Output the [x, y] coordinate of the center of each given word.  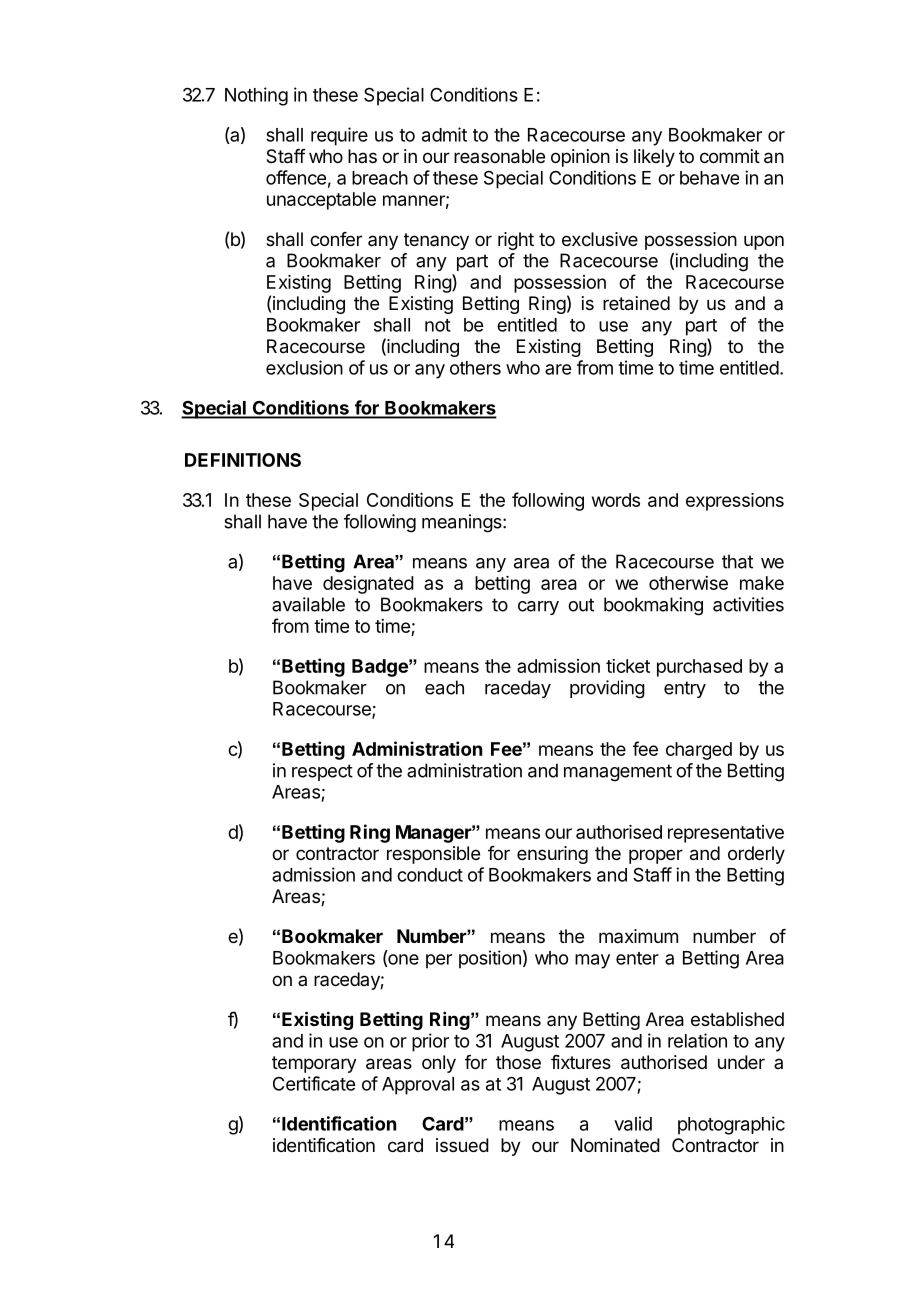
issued [462, 1145]
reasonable [499, 156]
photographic [731, 1125]
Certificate [314, 1083]
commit [730, 156]
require [339, 136]
